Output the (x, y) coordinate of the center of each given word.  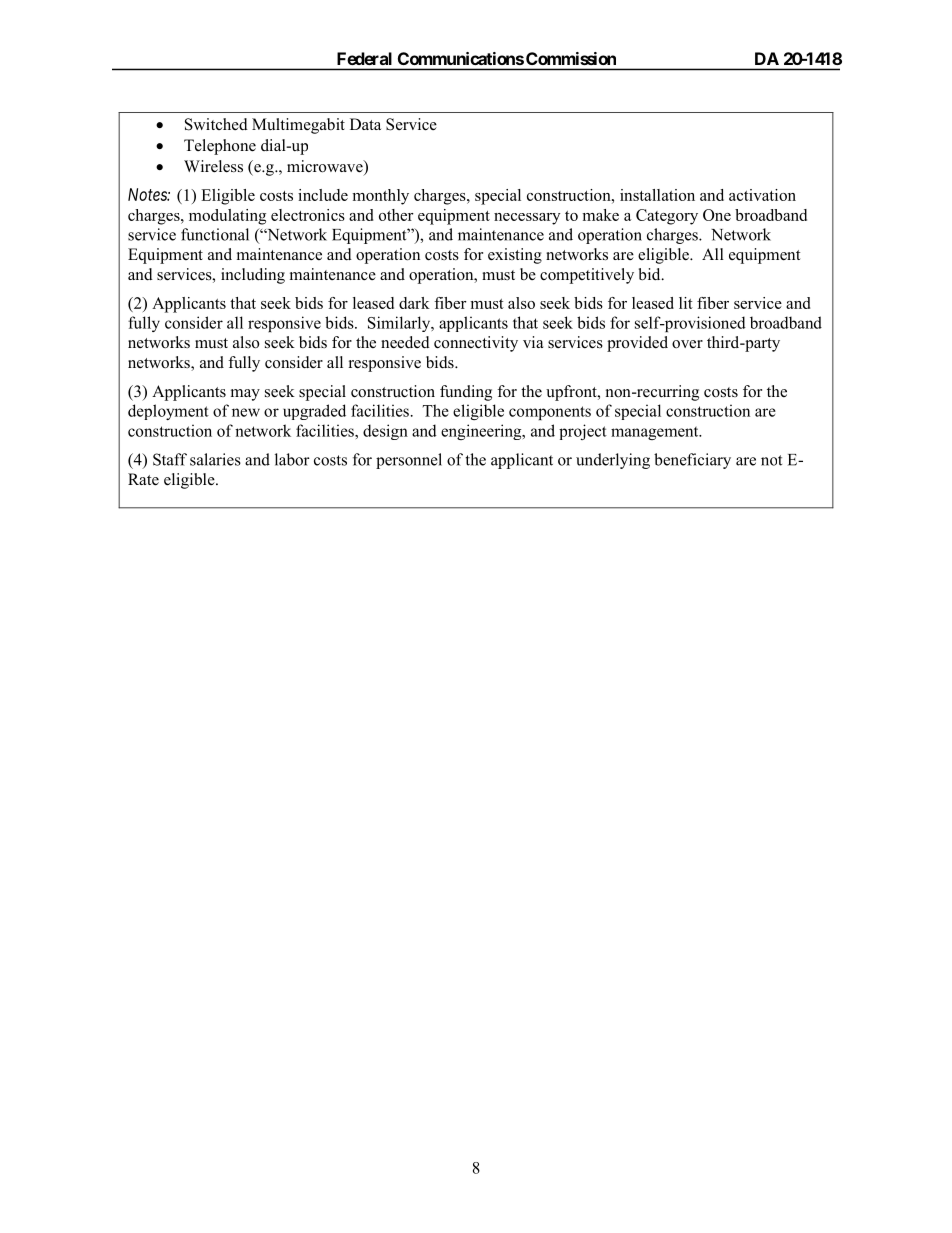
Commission (571, 58)
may (245, 395)
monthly (380, 197)
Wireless (213, 166)
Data (365, 124)
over (687, 344)
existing (515, 256)
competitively (587, 276)
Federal (364, 58)
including (253, 276)
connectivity (476, 344)
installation (657, 195)
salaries (215, 459)
